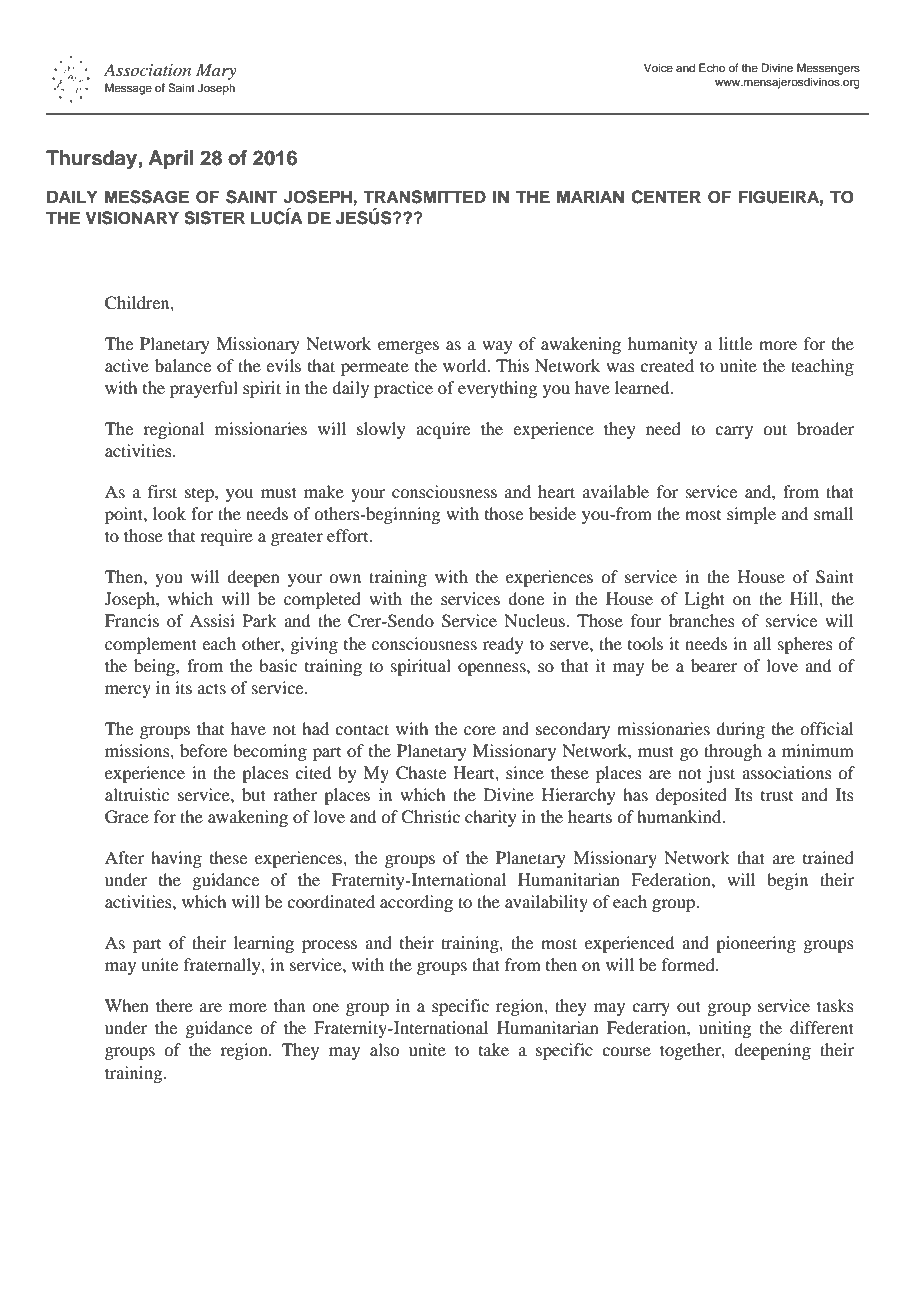  What do you see at coordinates (216, 71) in the screenshot?
I see `Mary` at bounding box center [216, 71].
